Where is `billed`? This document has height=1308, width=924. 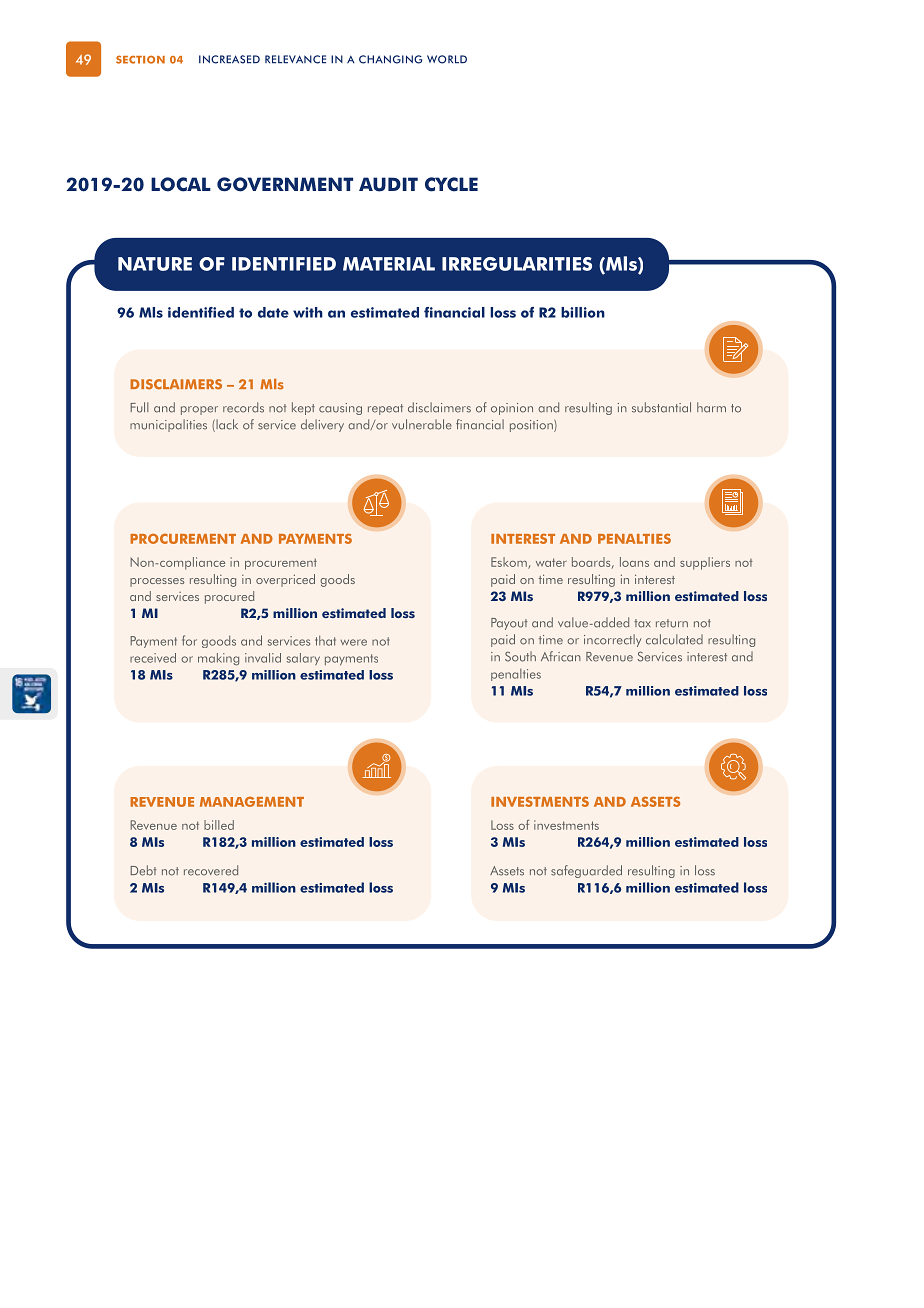
billed is located at coordinates (219, 825).
